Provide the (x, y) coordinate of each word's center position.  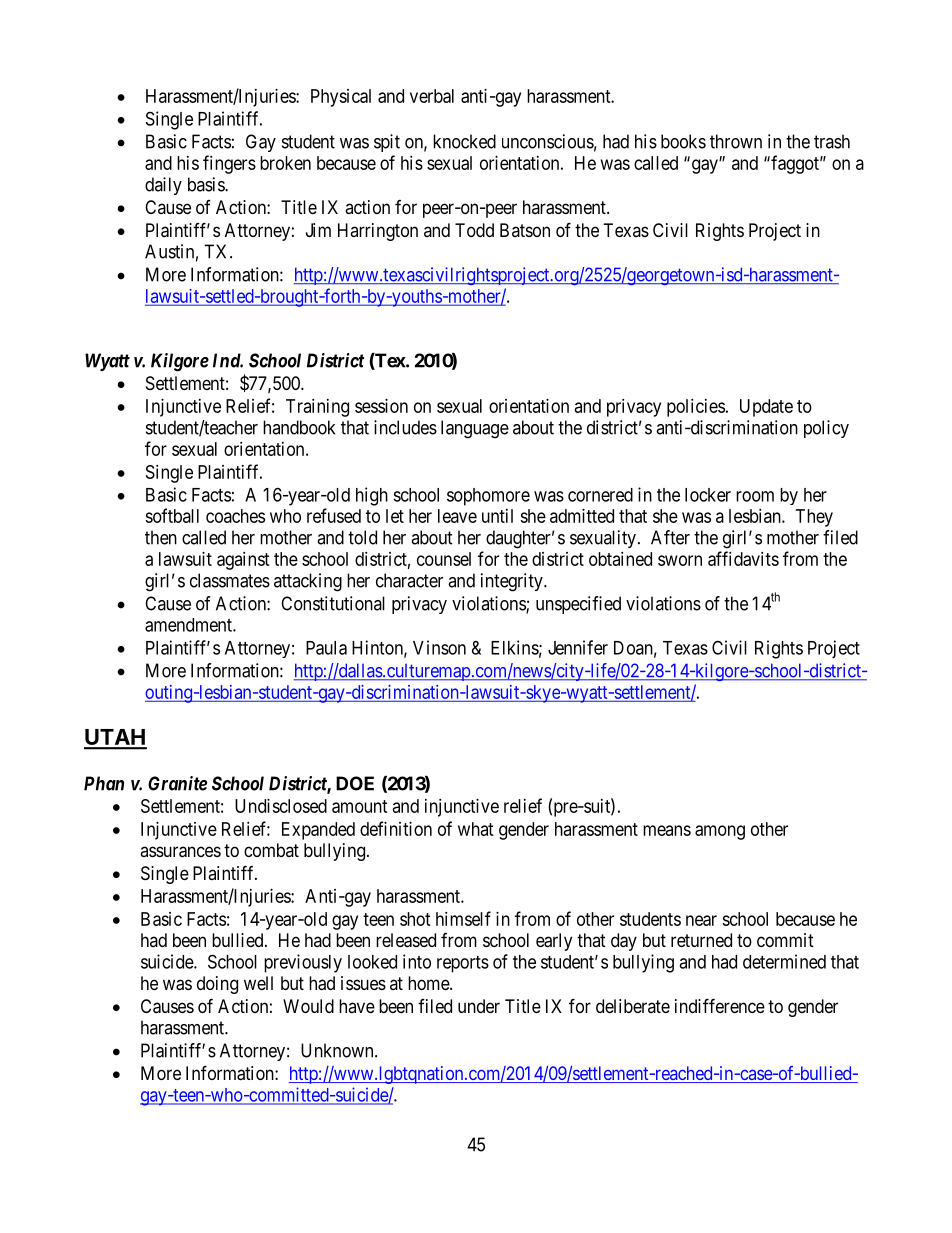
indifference (720, 1005)
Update (766, 408)
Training (317, 408)
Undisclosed (281, 806)
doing (217, 985)
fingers (229, 164)
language (475, 429)
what (476, 829)
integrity (513, 582)
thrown (736, 141)
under (479, 1006)
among (720, 832)
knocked (464, 141)
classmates (230, 580)
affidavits (743, 558)
